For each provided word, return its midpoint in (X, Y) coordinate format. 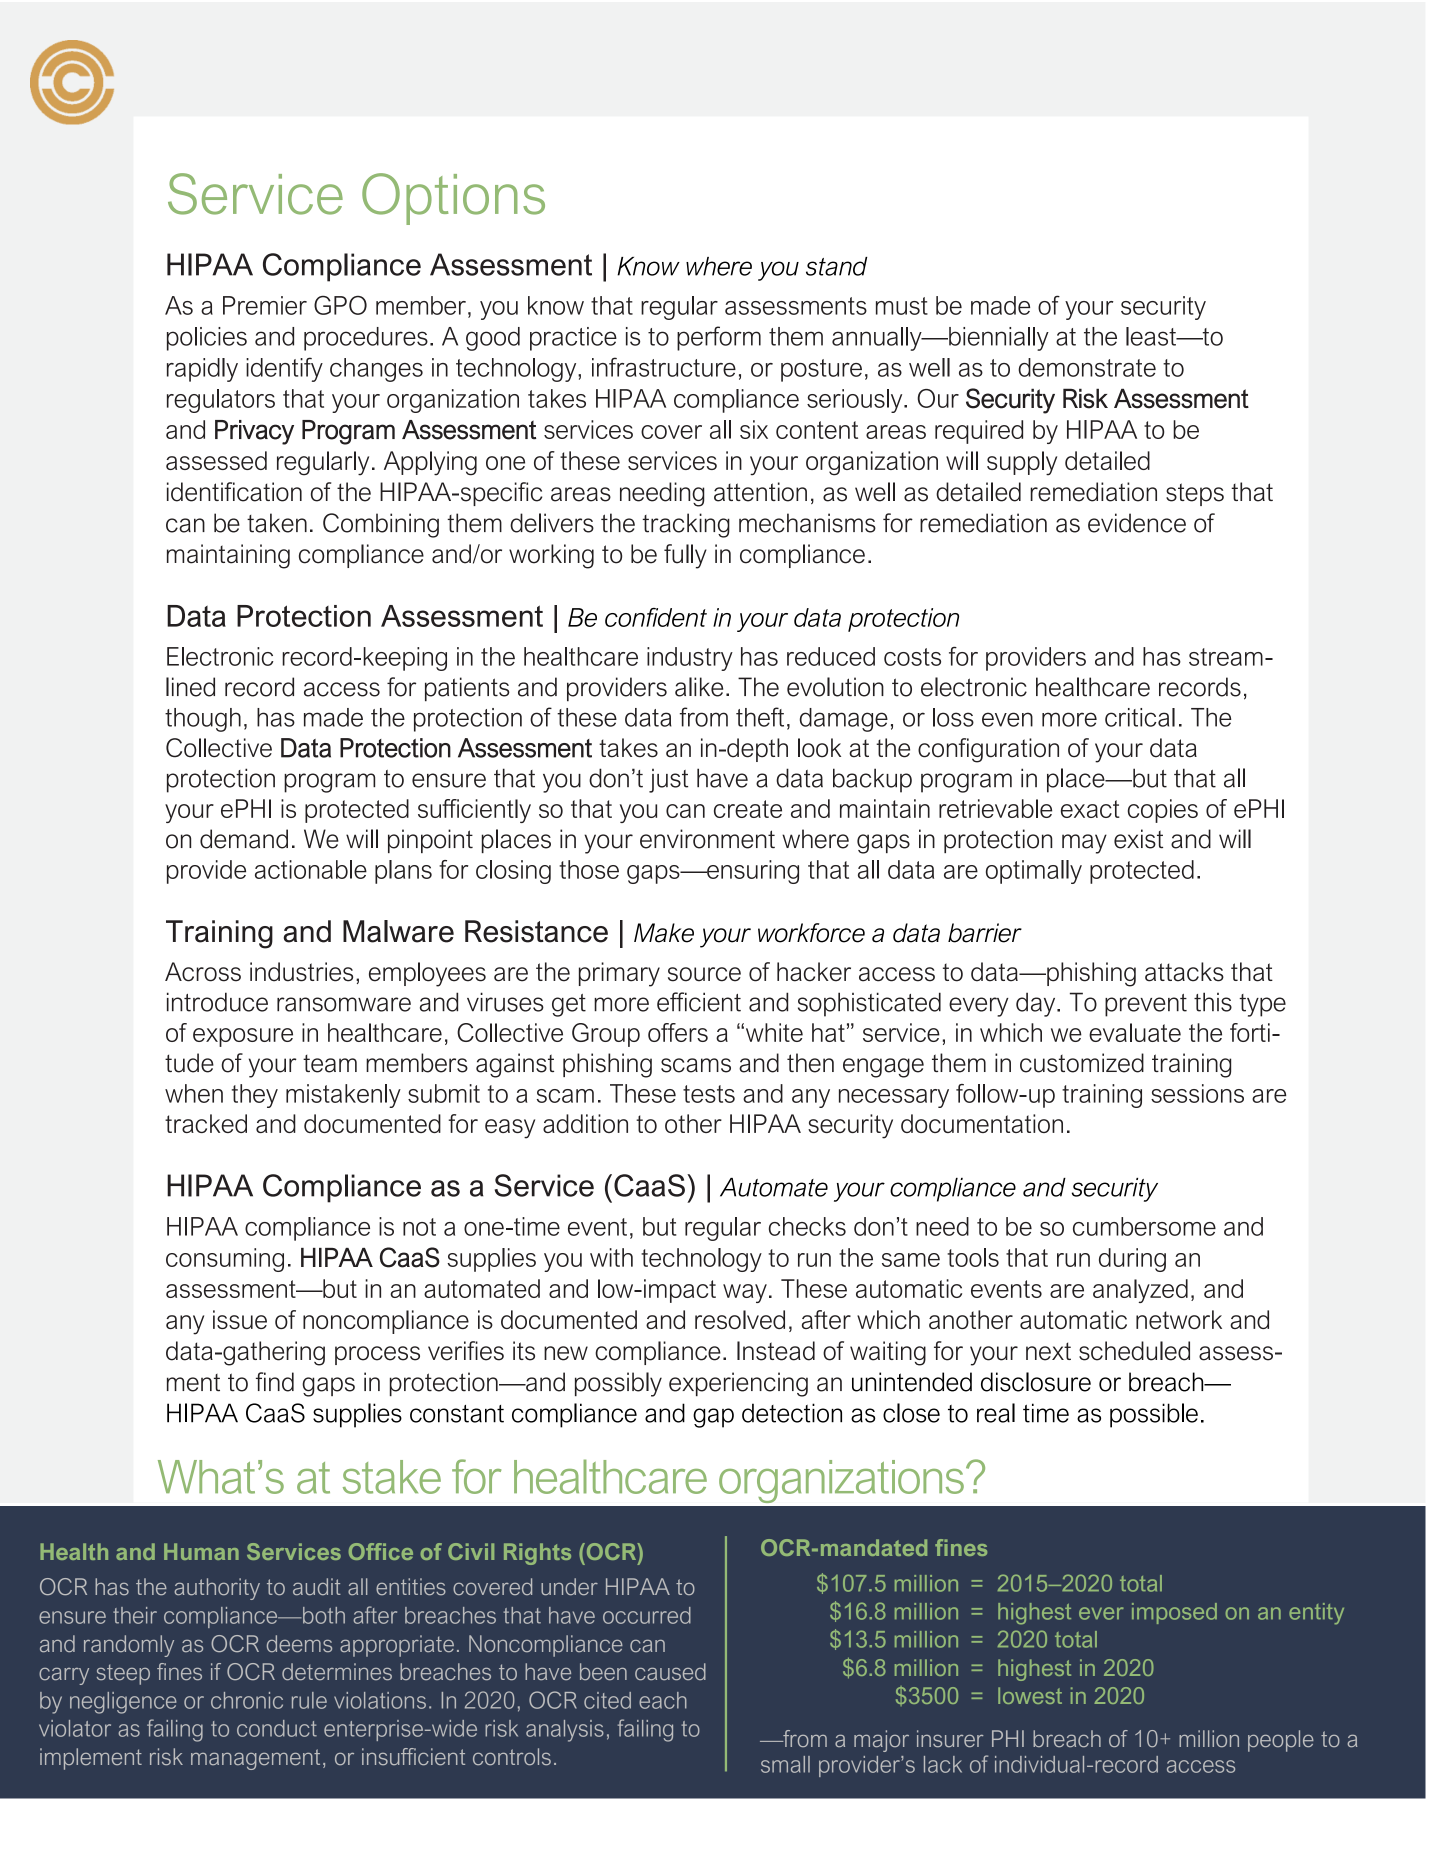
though (203, 720)
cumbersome (1144, 1226)
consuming (225, 1260)
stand (836, 266)
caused (670, 1671)
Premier (265, 305)
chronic (247, 1700)
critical (1140, 717)
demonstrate (1087, 367)
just (668, 781)
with (611, 1257)
